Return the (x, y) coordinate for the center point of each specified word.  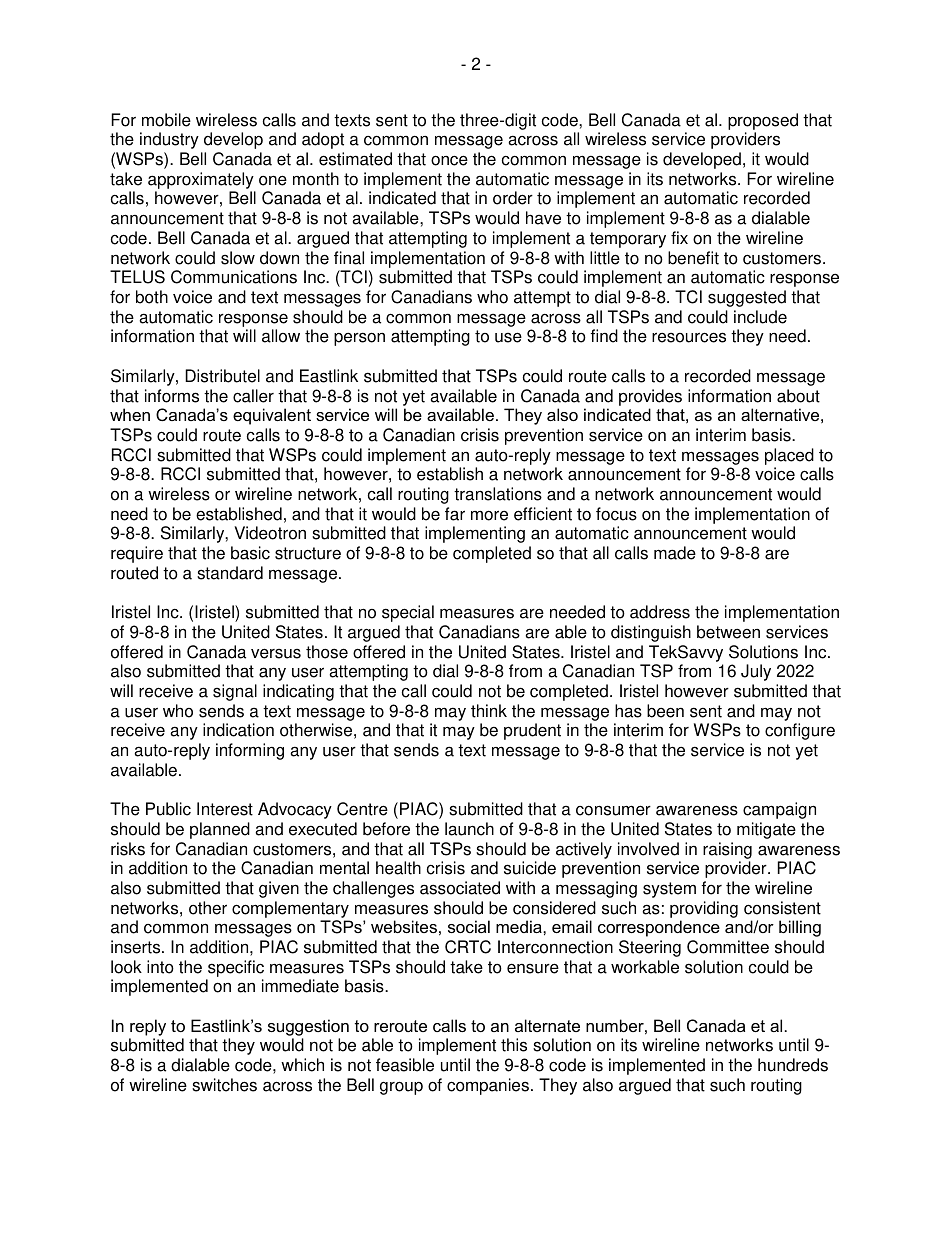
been (665, 711)
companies (488, 1086)
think (489, 711)
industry (169, 140)
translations (498, 494)
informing (250, 751)
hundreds (793, 1065)
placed (789, 456)
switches (224, 1085)
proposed (763, 123)
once (449, 160)
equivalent (272, 416)
